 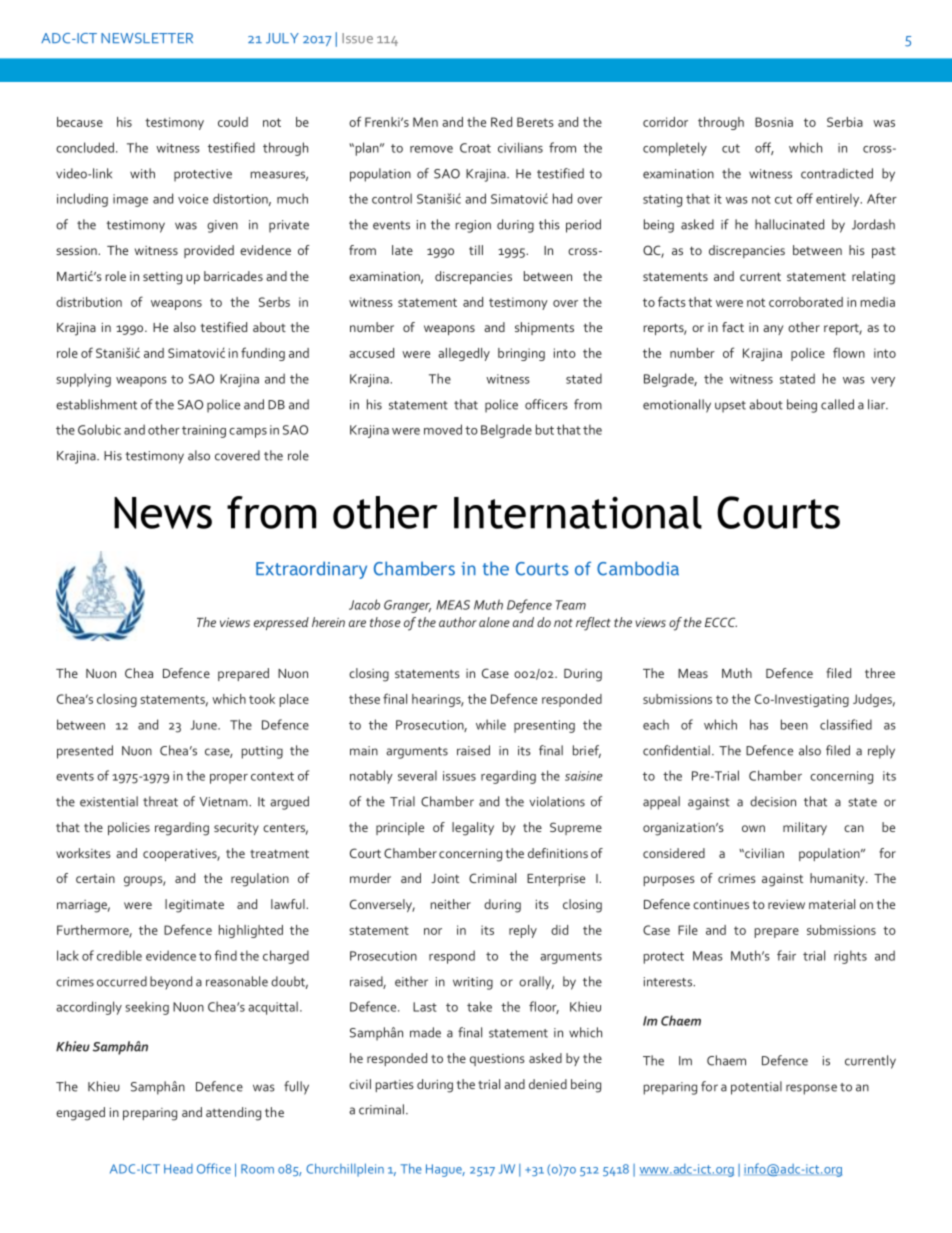 What do you see at coordinates (548, 1084) in the screenshot?
I see `denied` at bounding box center [548, 1084].
